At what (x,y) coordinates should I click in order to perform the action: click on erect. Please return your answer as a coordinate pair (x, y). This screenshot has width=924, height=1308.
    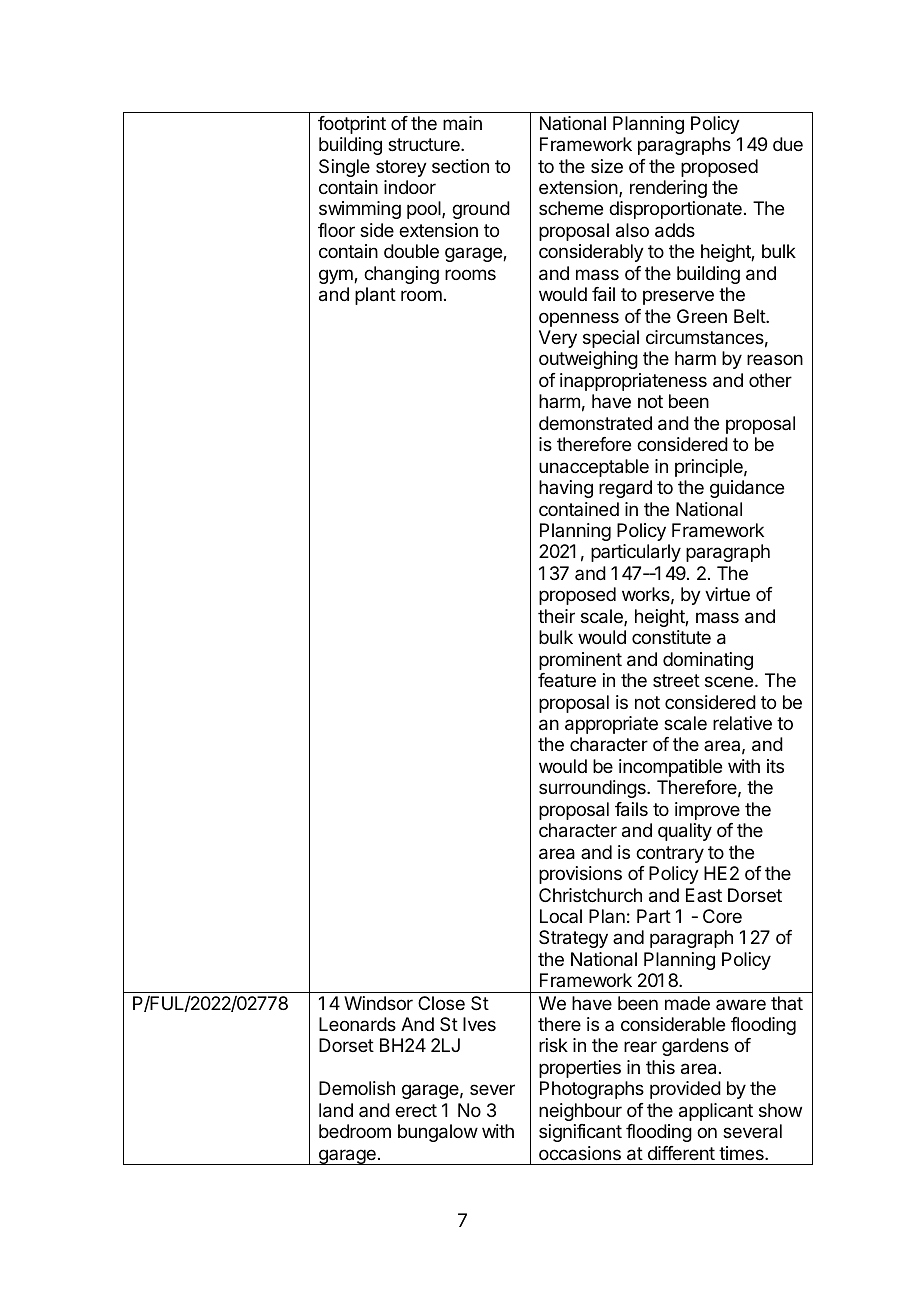
    Looking at the image, I should click on (416, 1110).
